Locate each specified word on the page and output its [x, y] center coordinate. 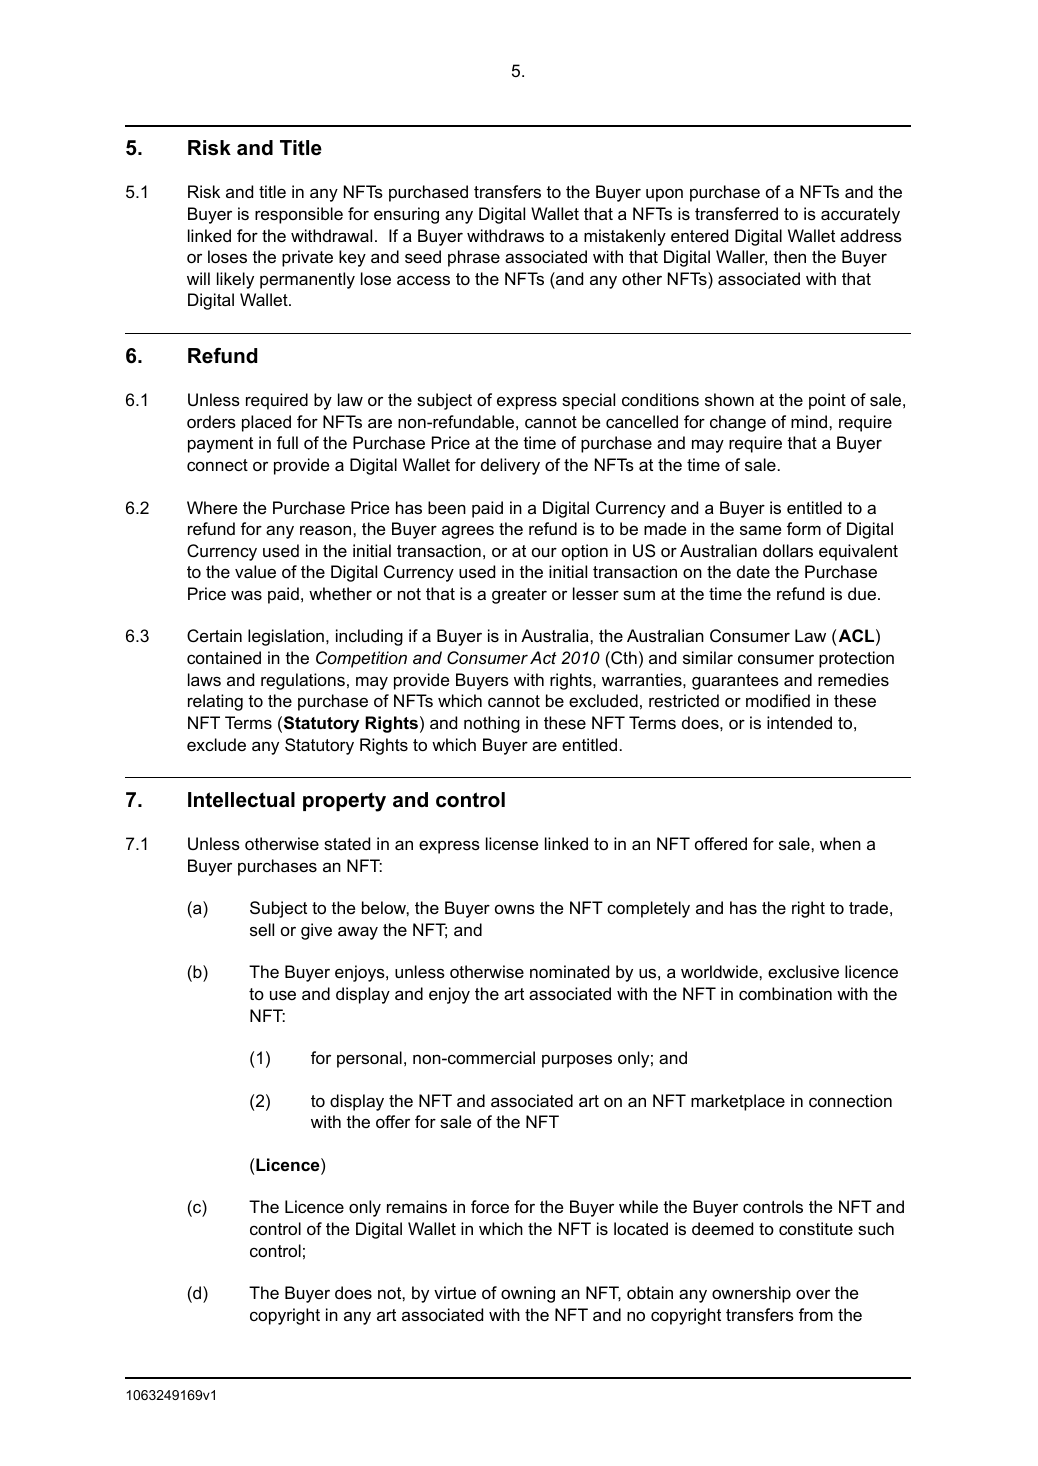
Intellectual [241, 800]
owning [528, 1294]
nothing [492, 724]
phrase [474, 258]
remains [417, 1206]
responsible [299, 215]
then [789, 256]
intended [799, 722]
